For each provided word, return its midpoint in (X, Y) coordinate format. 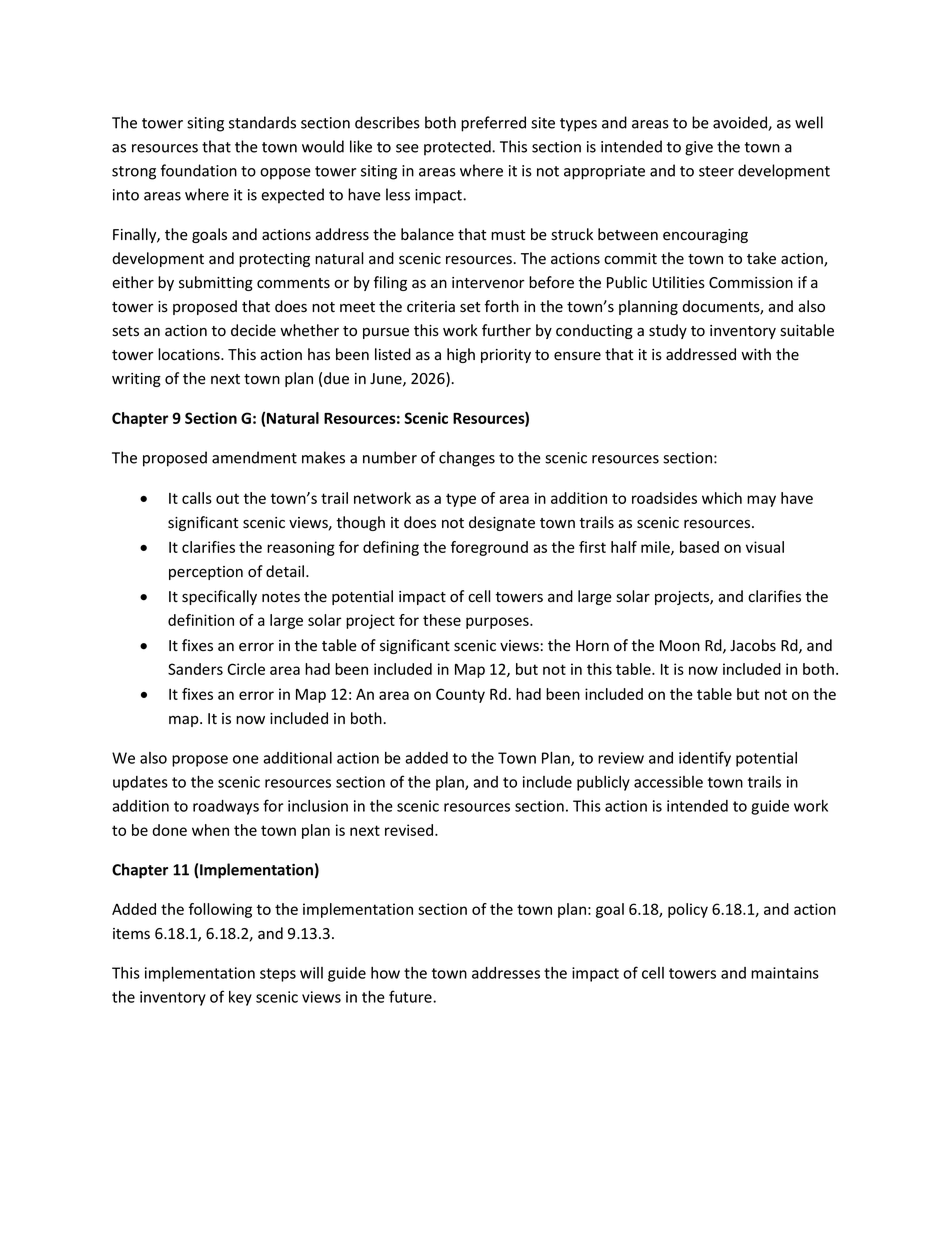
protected (458, 148)
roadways (226, 807)
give (699, 148)
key (240, 998)
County (460, 695)
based (699, 547)
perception (206, 573)
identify (705, 759)
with (756, 354)
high (461, 355)
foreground (489, 548)
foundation (199, 170)
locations (190, 354)
